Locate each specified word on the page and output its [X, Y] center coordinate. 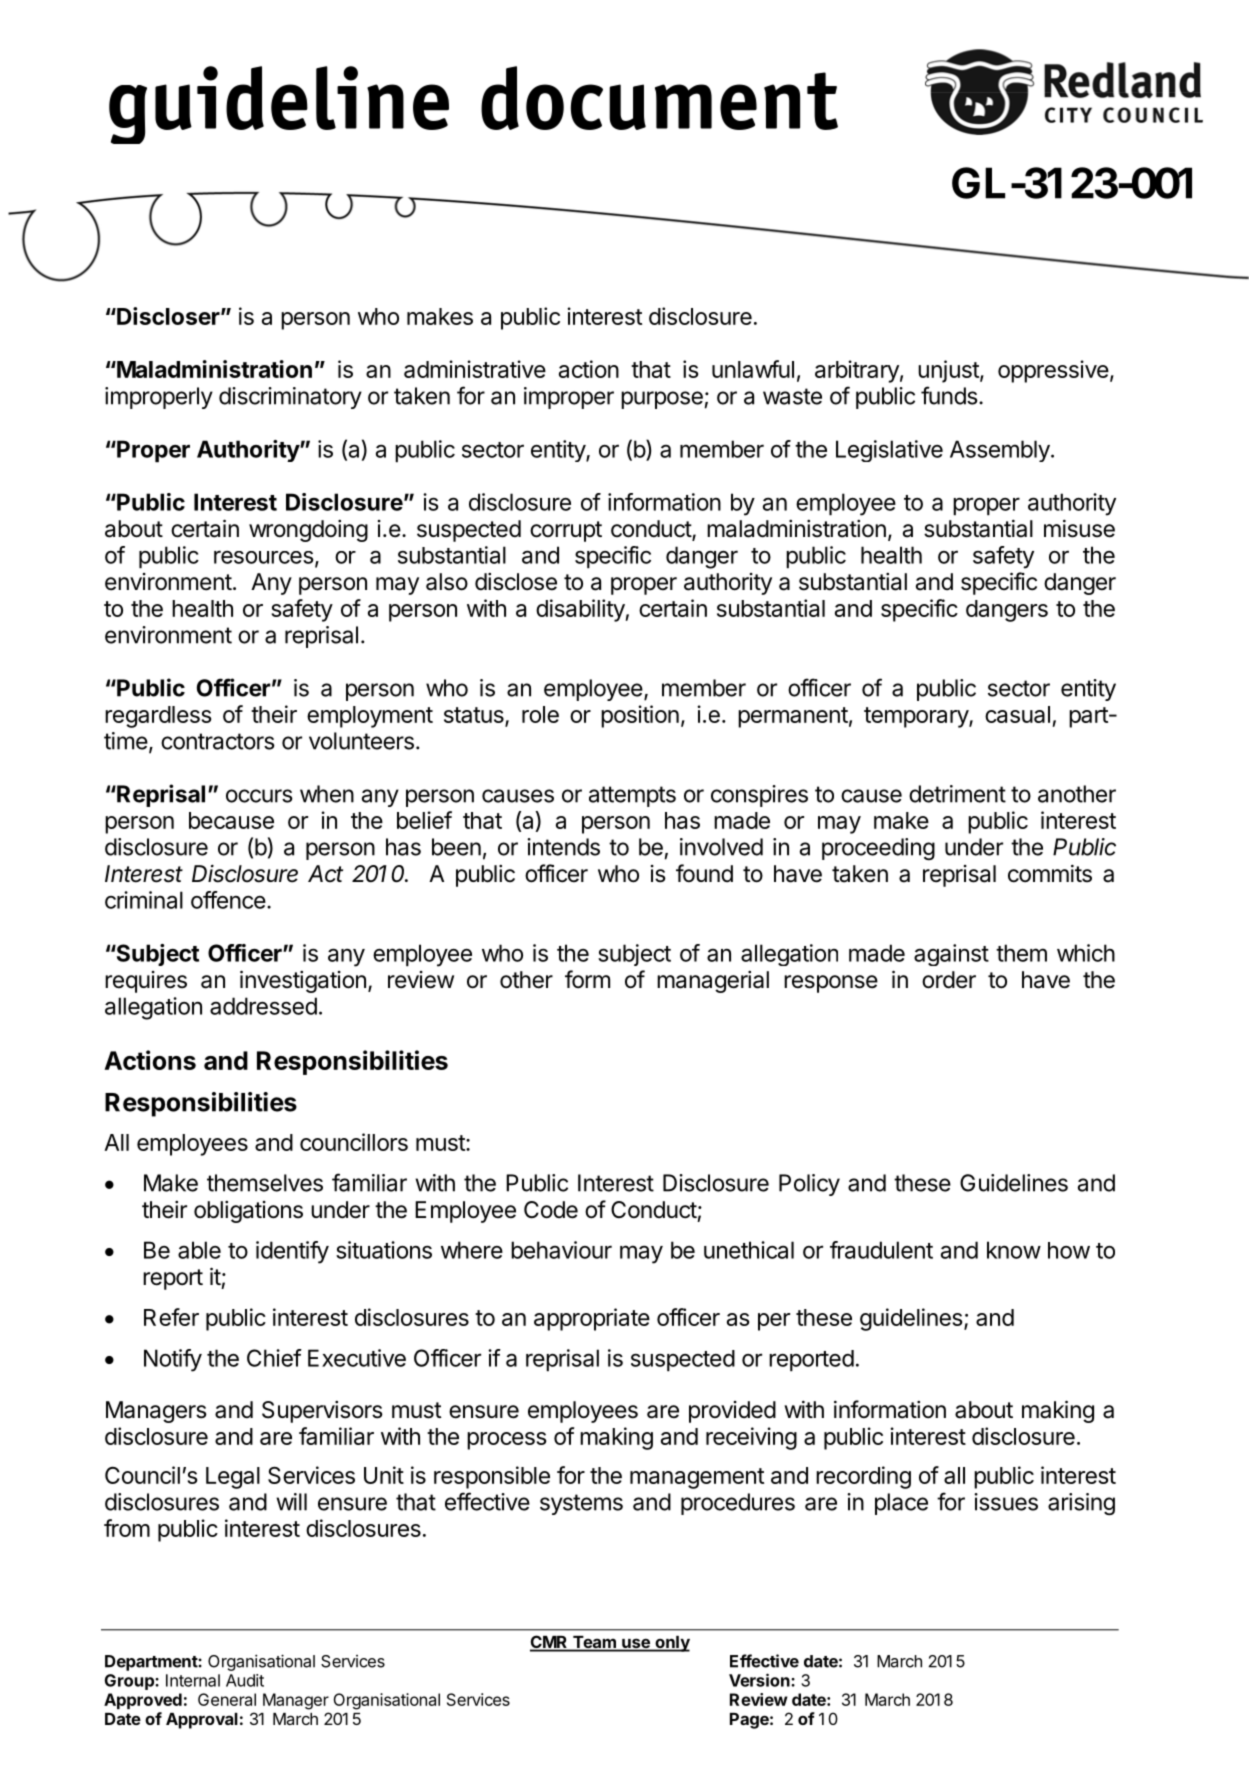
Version [760, 1680]
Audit [245, 1680]
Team [594, 1643]
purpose [662, 400]
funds [949, 395]
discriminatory [290, 398]
